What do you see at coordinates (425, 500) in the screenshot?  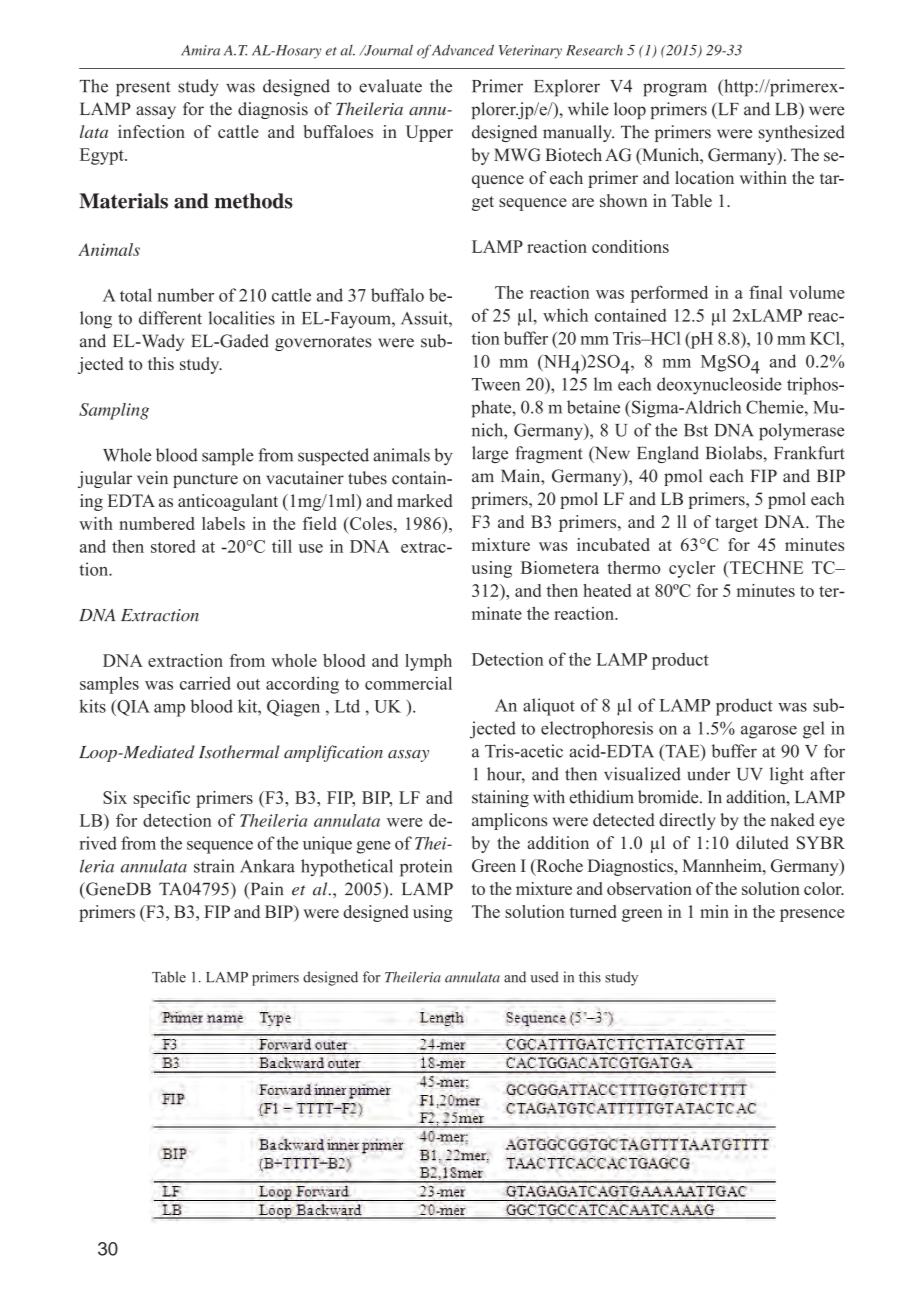 I see `marked` at bounding box center [425, 500].
